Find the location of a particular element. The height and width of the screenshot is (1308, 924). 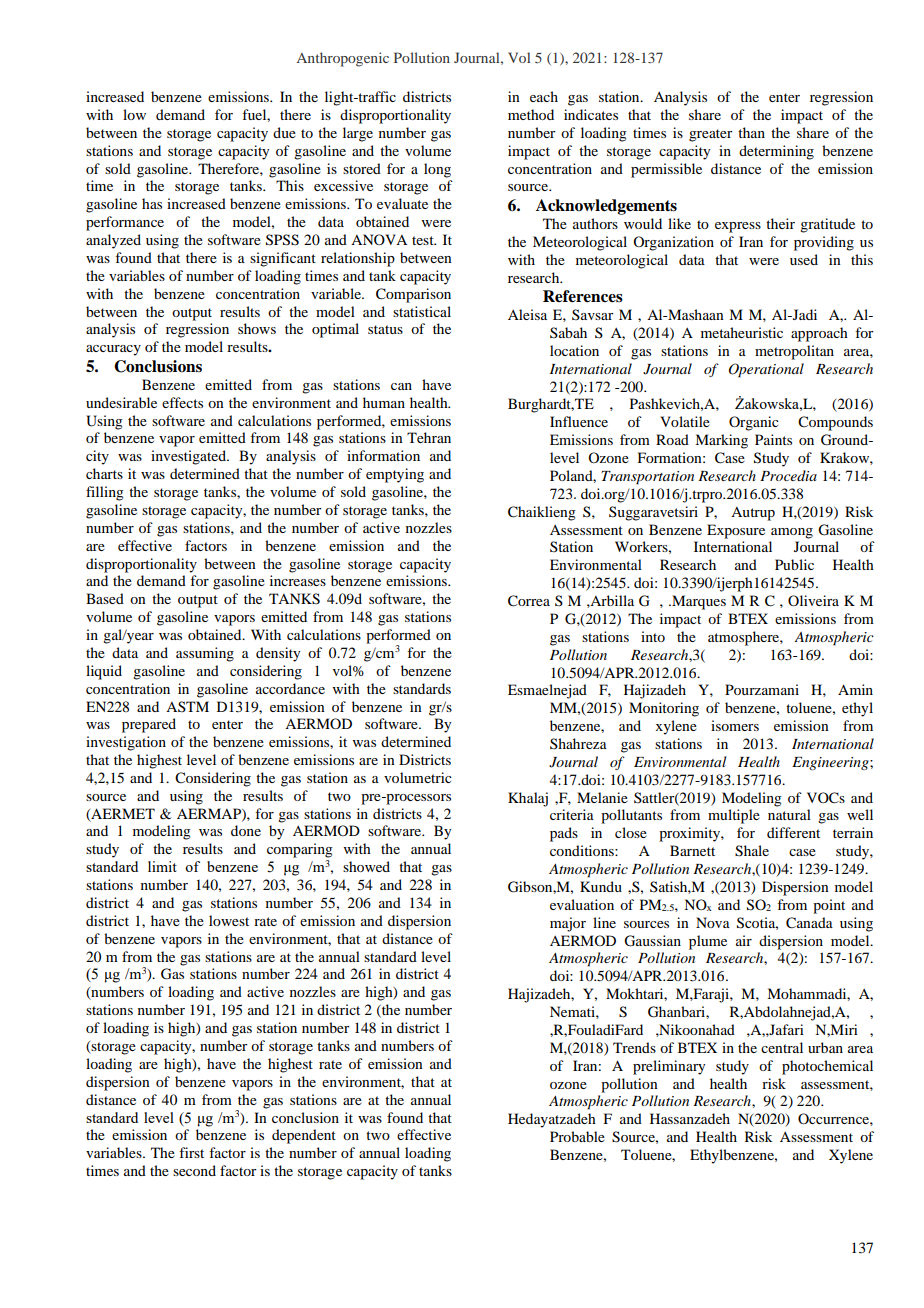

limit is located at coordinates (162, 866).
